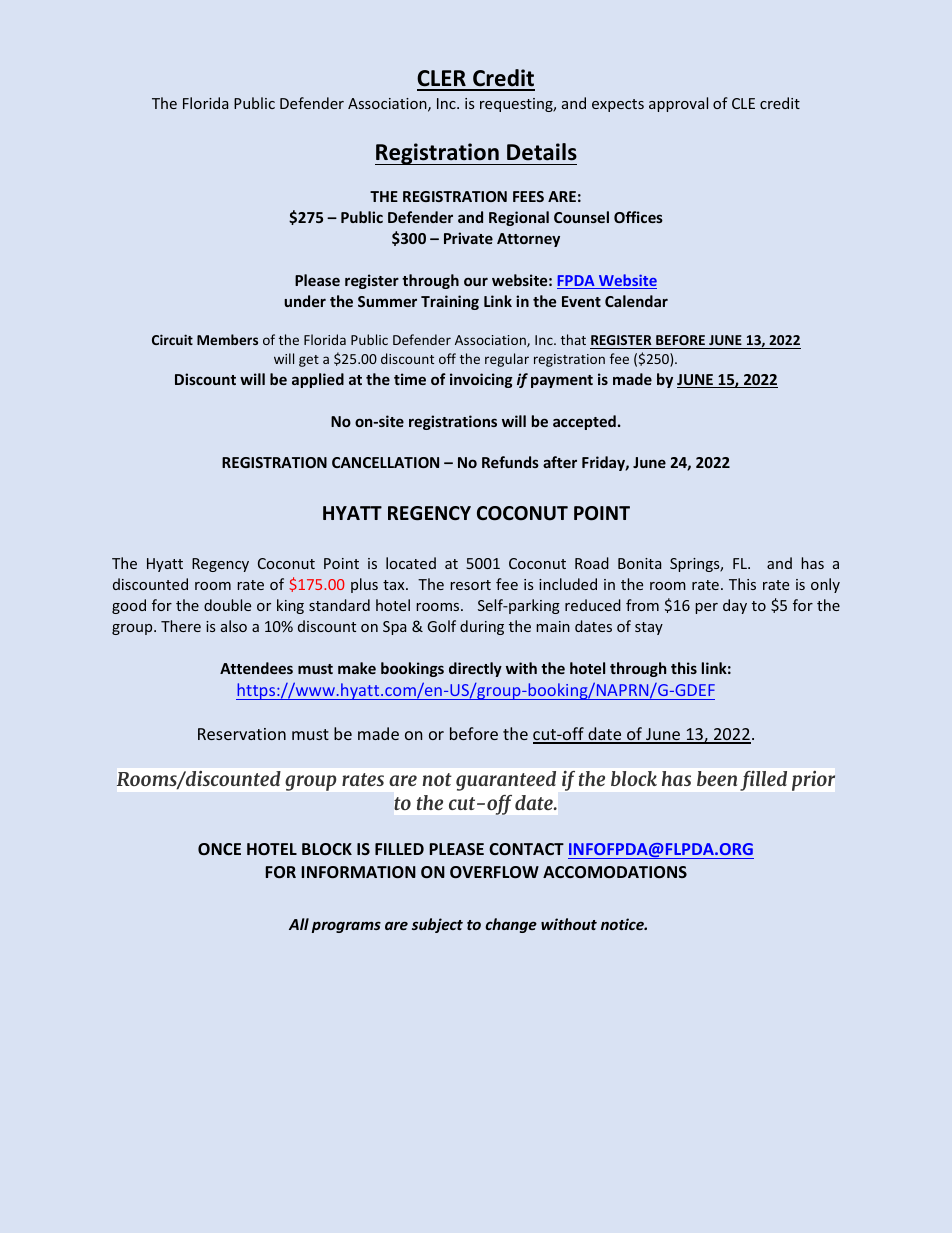 Image resolution: width=952 pixels, height=1233 pixels. I want to click on invoicing, so click(481, 380).
